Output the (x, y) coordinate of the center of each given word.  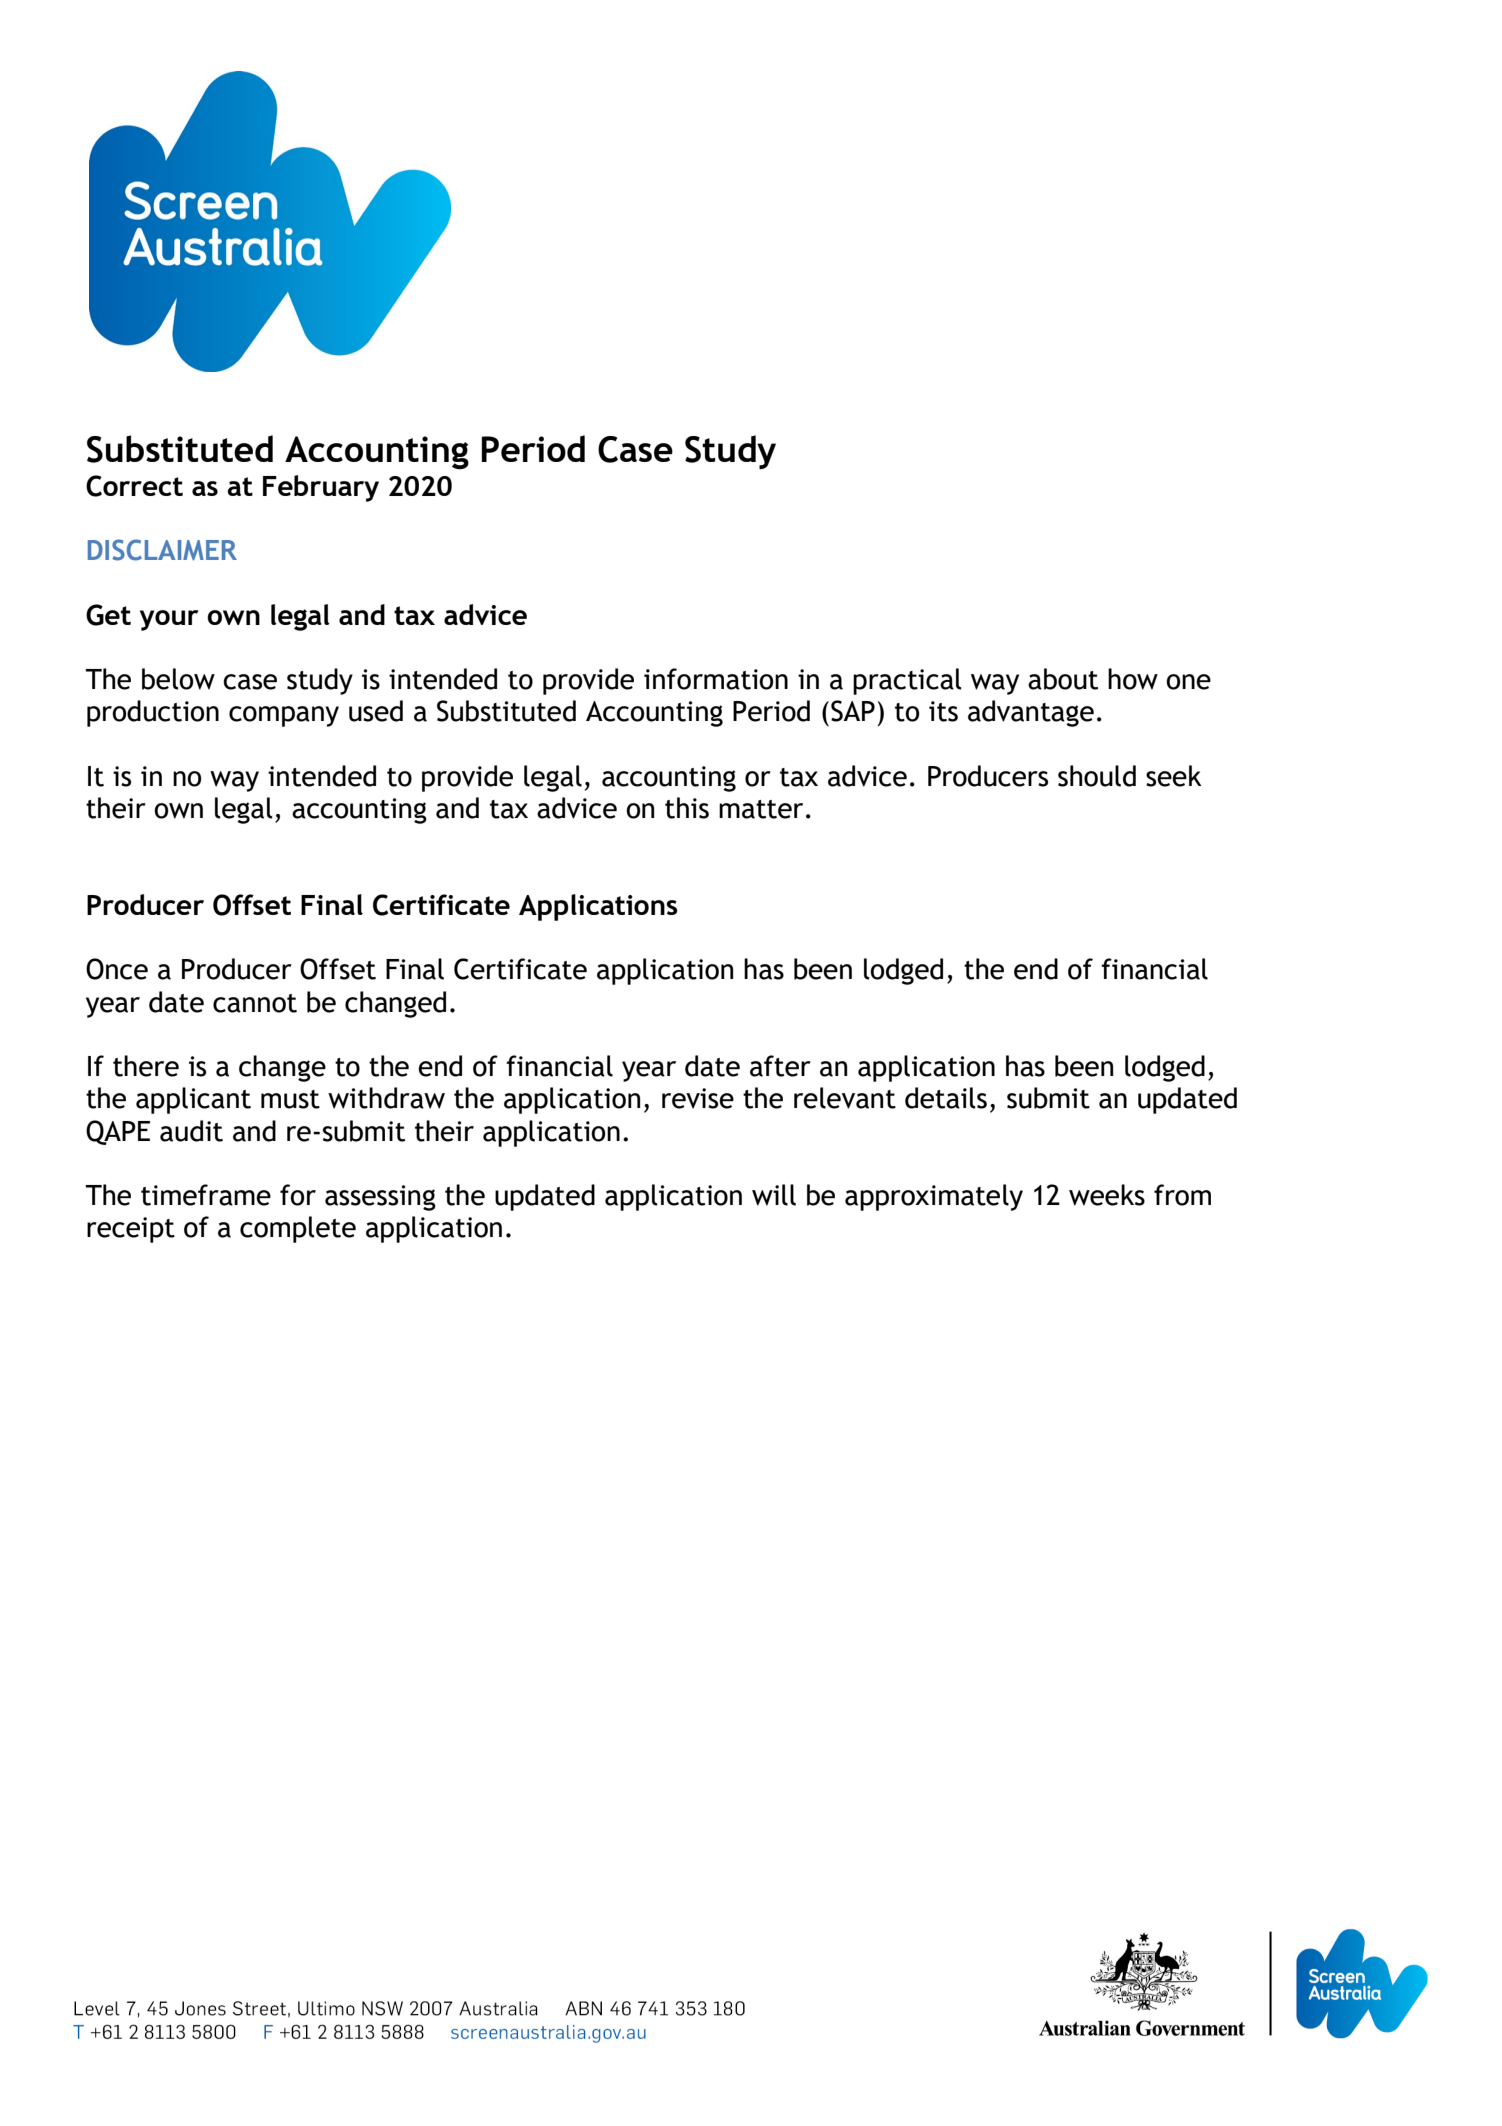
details (946, 1098)
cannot (255, 1003)
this (687, 808)
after (780, 1066)
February (321, 488)
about (1063, 679)
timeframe (206, 1195)
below (178, 679)
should (1097, 776)
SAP (853, 711)
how (1133, 679)
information (716, 679)
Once (117, 969)
